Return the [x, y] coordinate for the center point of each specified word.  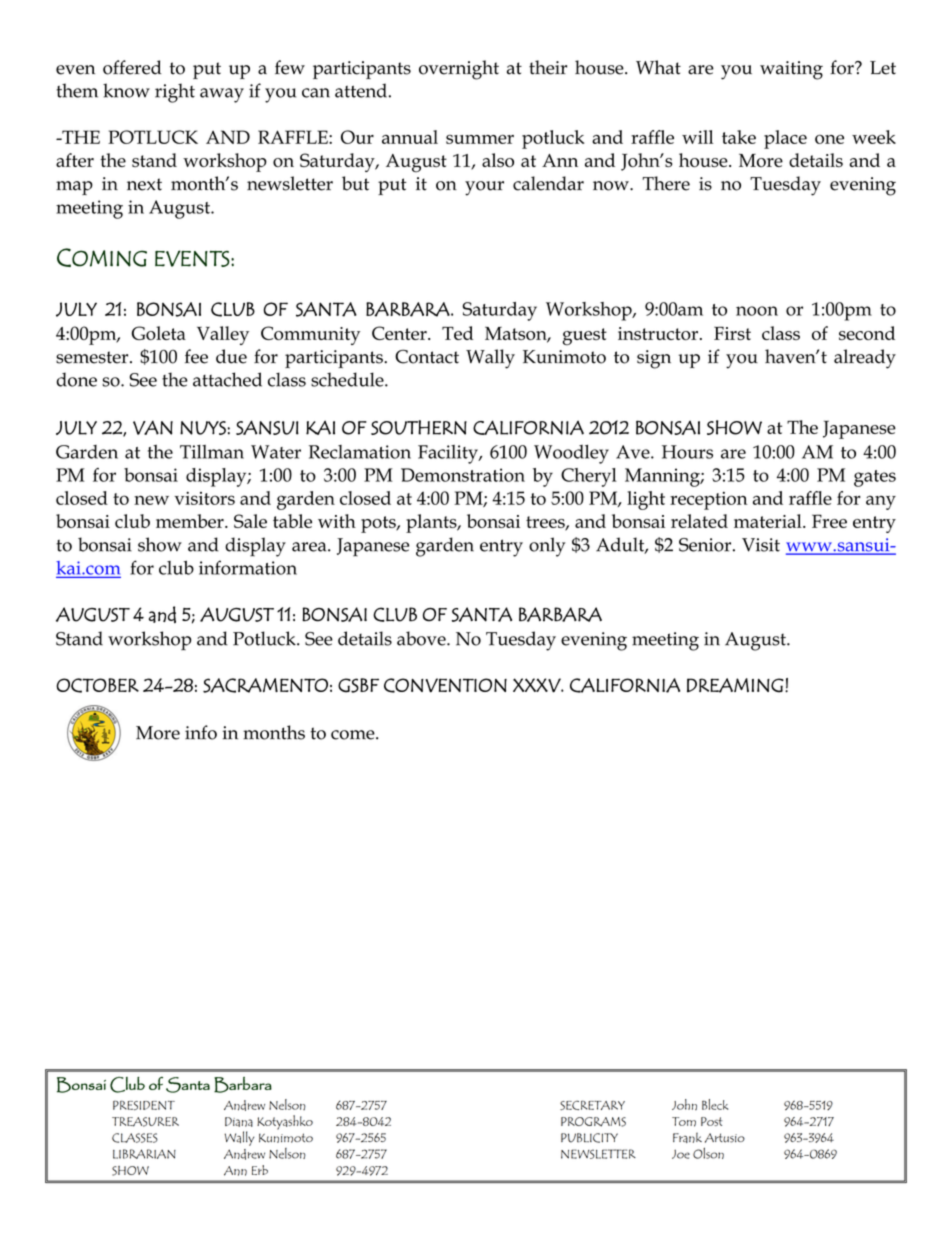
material [769, 521]
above [422, 638]
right [175, 93]
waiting [791, 70]
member [191, 521]
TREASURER [145, 1122]
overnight [459, 70]
